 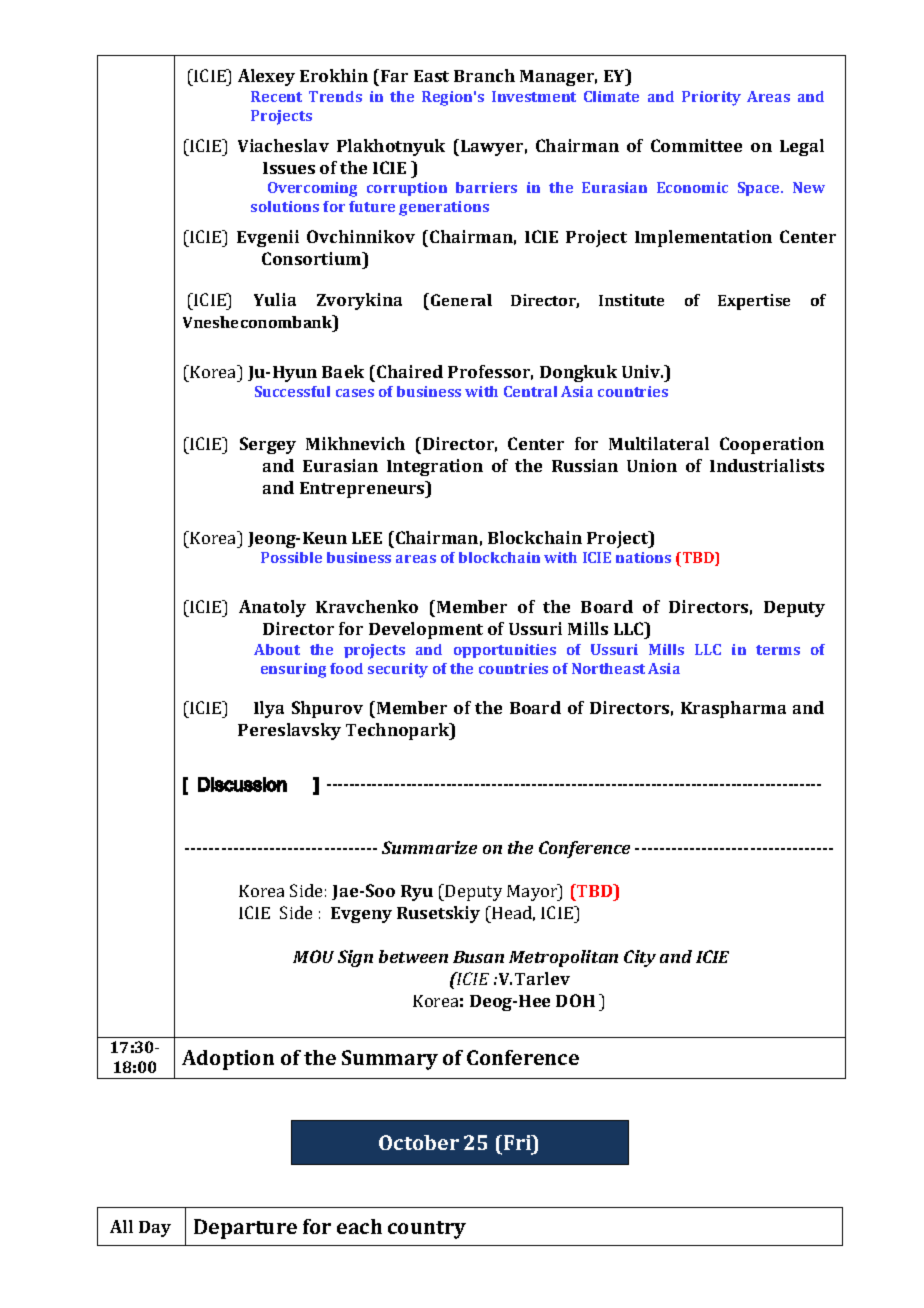 I want to click on Successful, so click(x=292, y=391).
